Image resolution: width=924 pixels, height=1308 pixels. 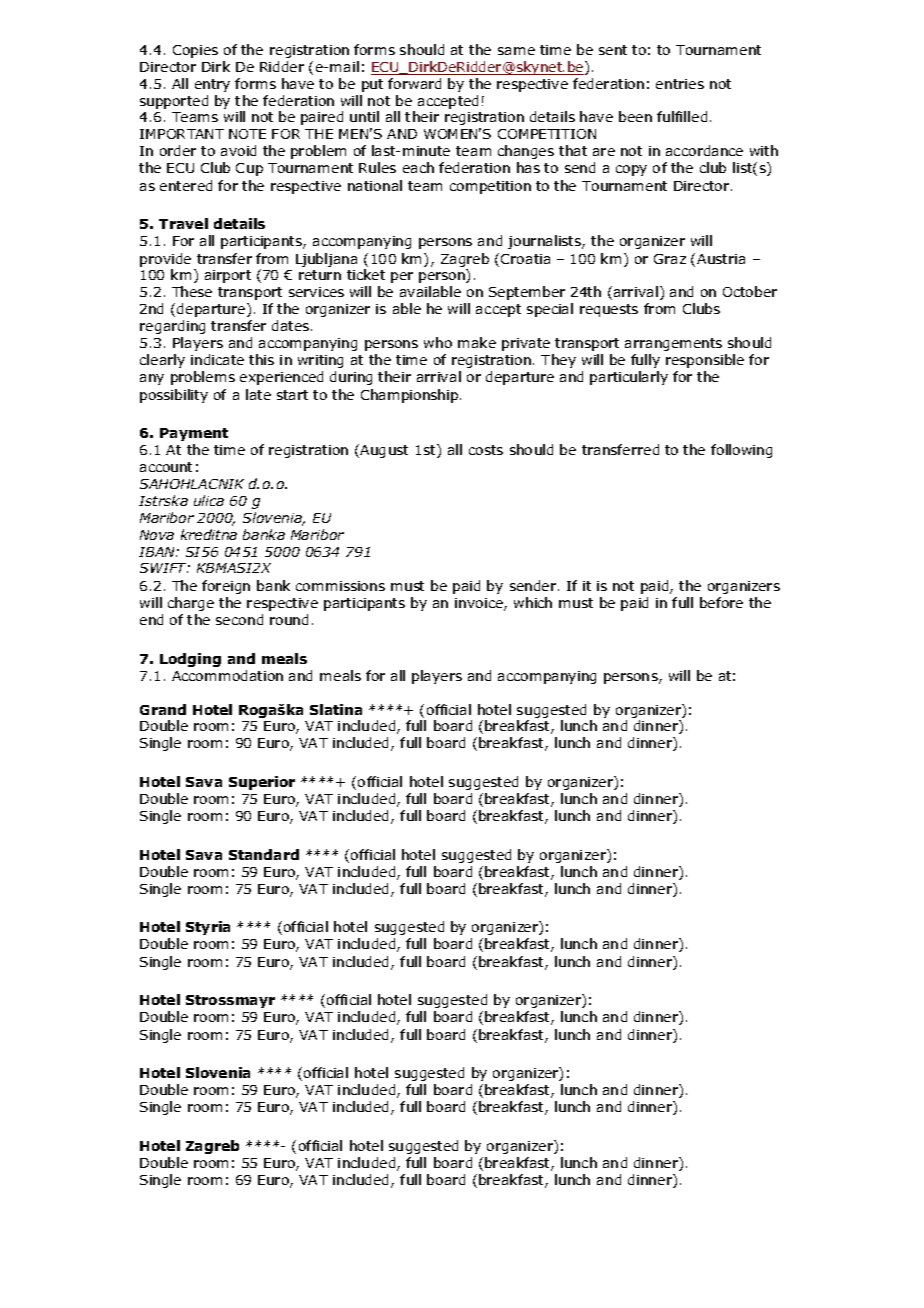 I want to click on following, so click(x=741, y=451).
